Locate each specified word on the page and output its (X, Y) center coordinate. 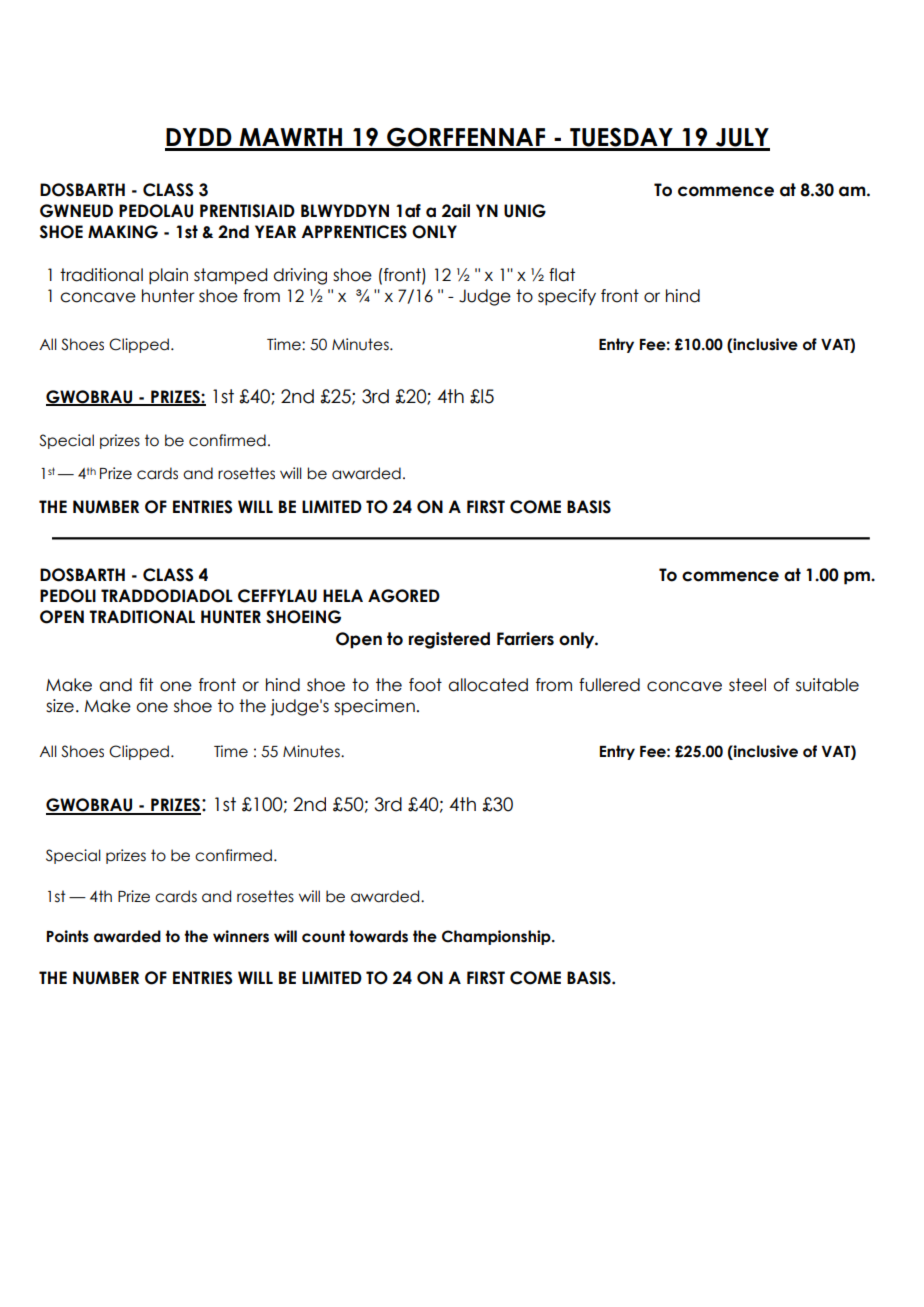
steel (747, 685)
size (60, 706)
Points (68, 936)
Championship (497, 937)
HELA (343, 595)
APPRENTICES (354, 232)
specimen (374, 707)
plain (168, 276)
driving (300, 276)
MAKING (123, 232)
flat (562, 275)
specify (567, 297)
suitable (827, 685)
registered (449, 640)
